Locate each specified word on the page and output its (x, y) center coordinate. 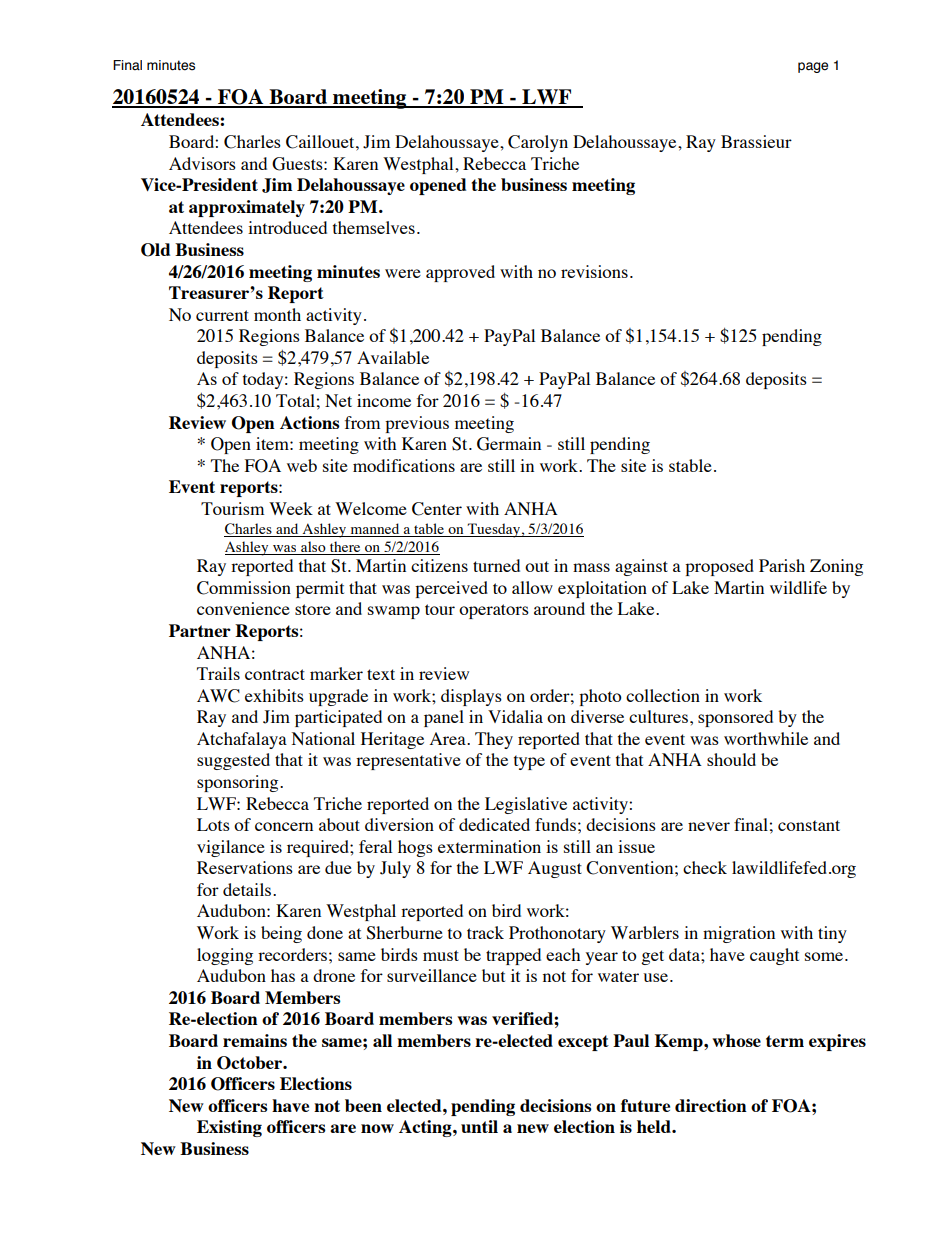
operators (494, 611)
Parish (782, 565)
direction (711, 1105)
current (222, 315)
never (709, 826)
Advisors (202, 163)
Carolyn (538, 143)
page (813, 67)
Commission (244, 588)
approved (460, 273)
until (479, 1126)
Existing (229, 1128)
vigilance (231, 848)
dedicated (494, 824)
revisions (594, 271)
